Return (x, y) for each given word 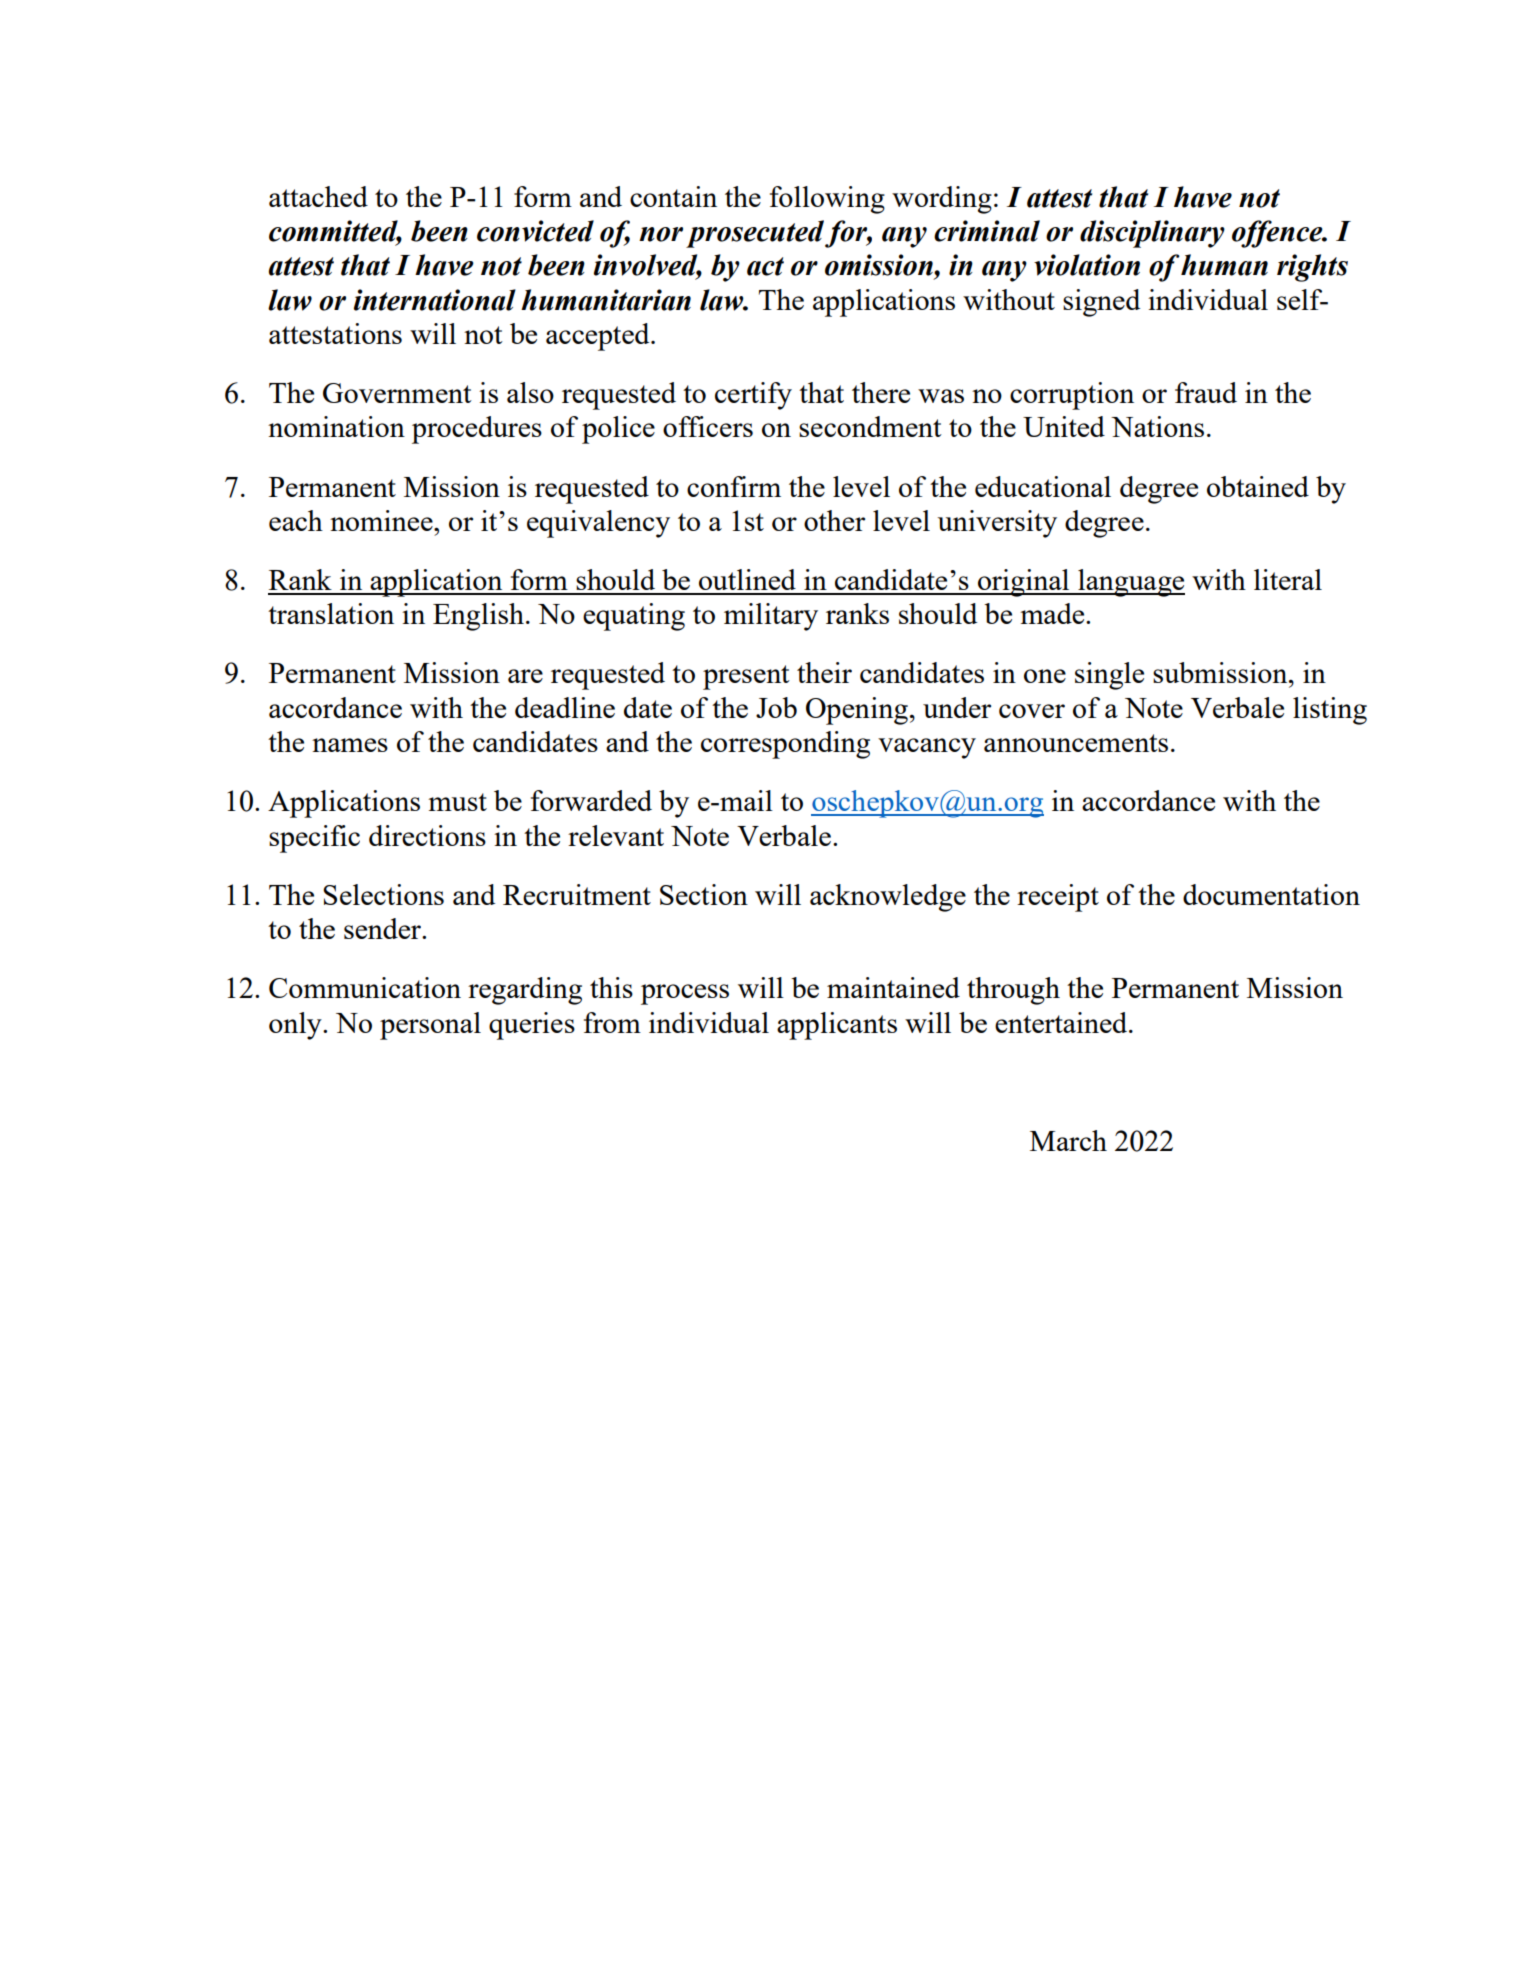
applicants (837, 1026)
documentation (1271, 894)
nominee (382, 520)
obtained (1258, 486)
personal (430, 1026)
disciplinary (1152, 234)
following (827, 200)
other (834, 520)
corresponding (785, 745)
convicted (535, 231)
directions (427, 835)
